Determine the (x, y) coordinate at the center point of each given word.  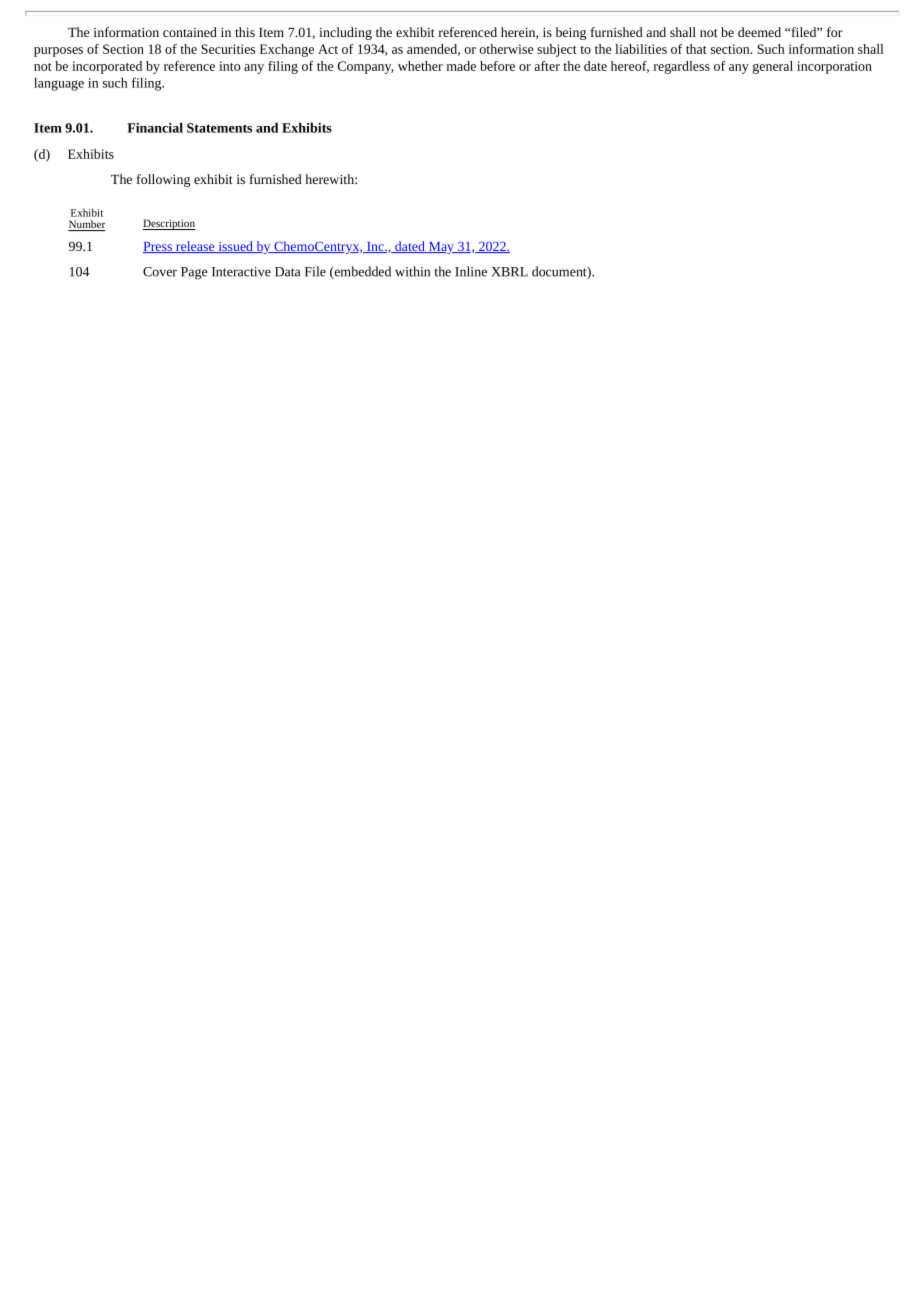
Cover (160, 272)
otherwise (506, 49)
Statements (219, 128)
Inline (471, 271)
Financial (155, 127)
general (773, 67)
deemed (759, 32)
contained (190, 32)
